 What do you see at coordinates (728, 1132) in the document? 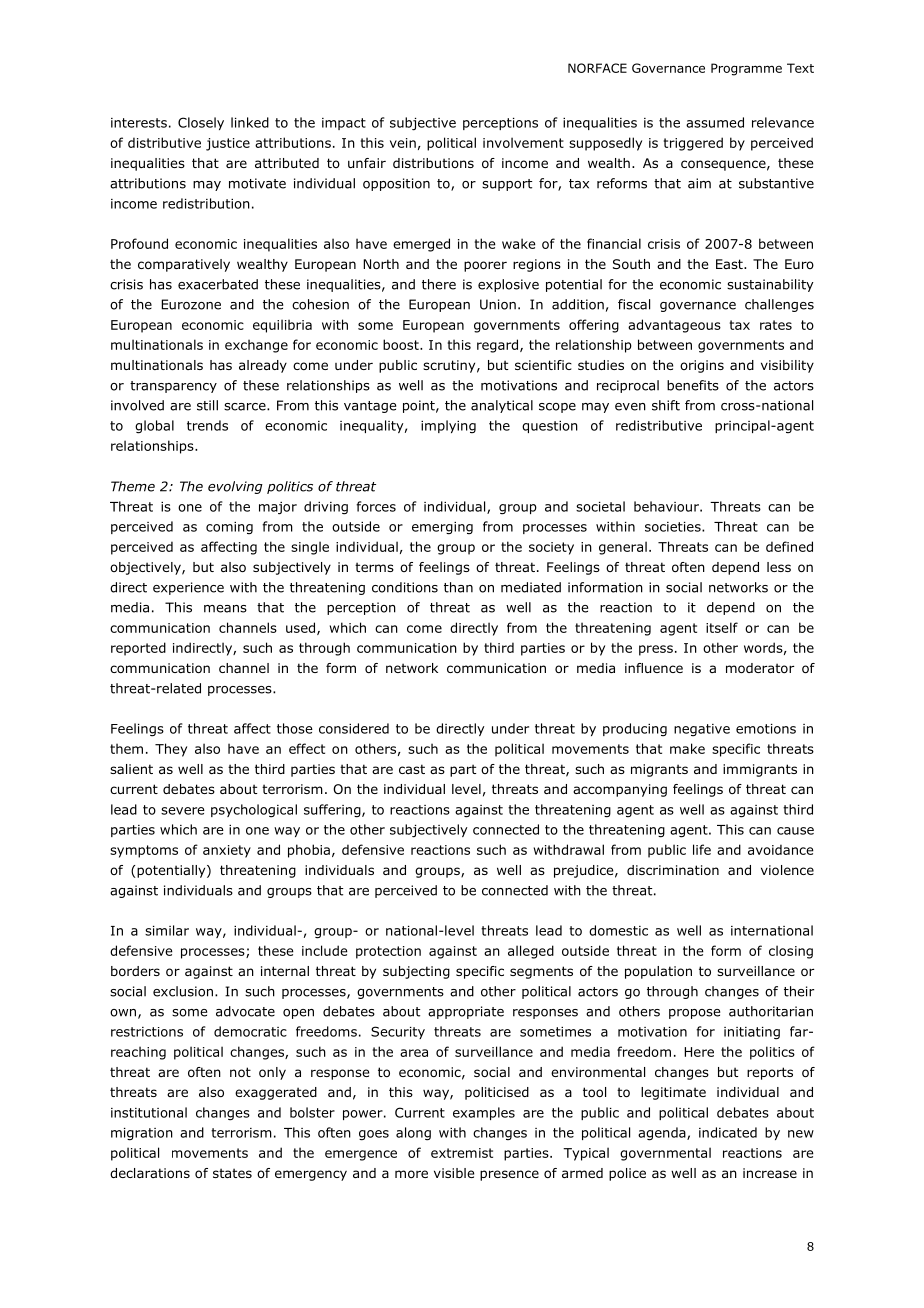
I see `indicated` at bounding box center [728, 1132].
